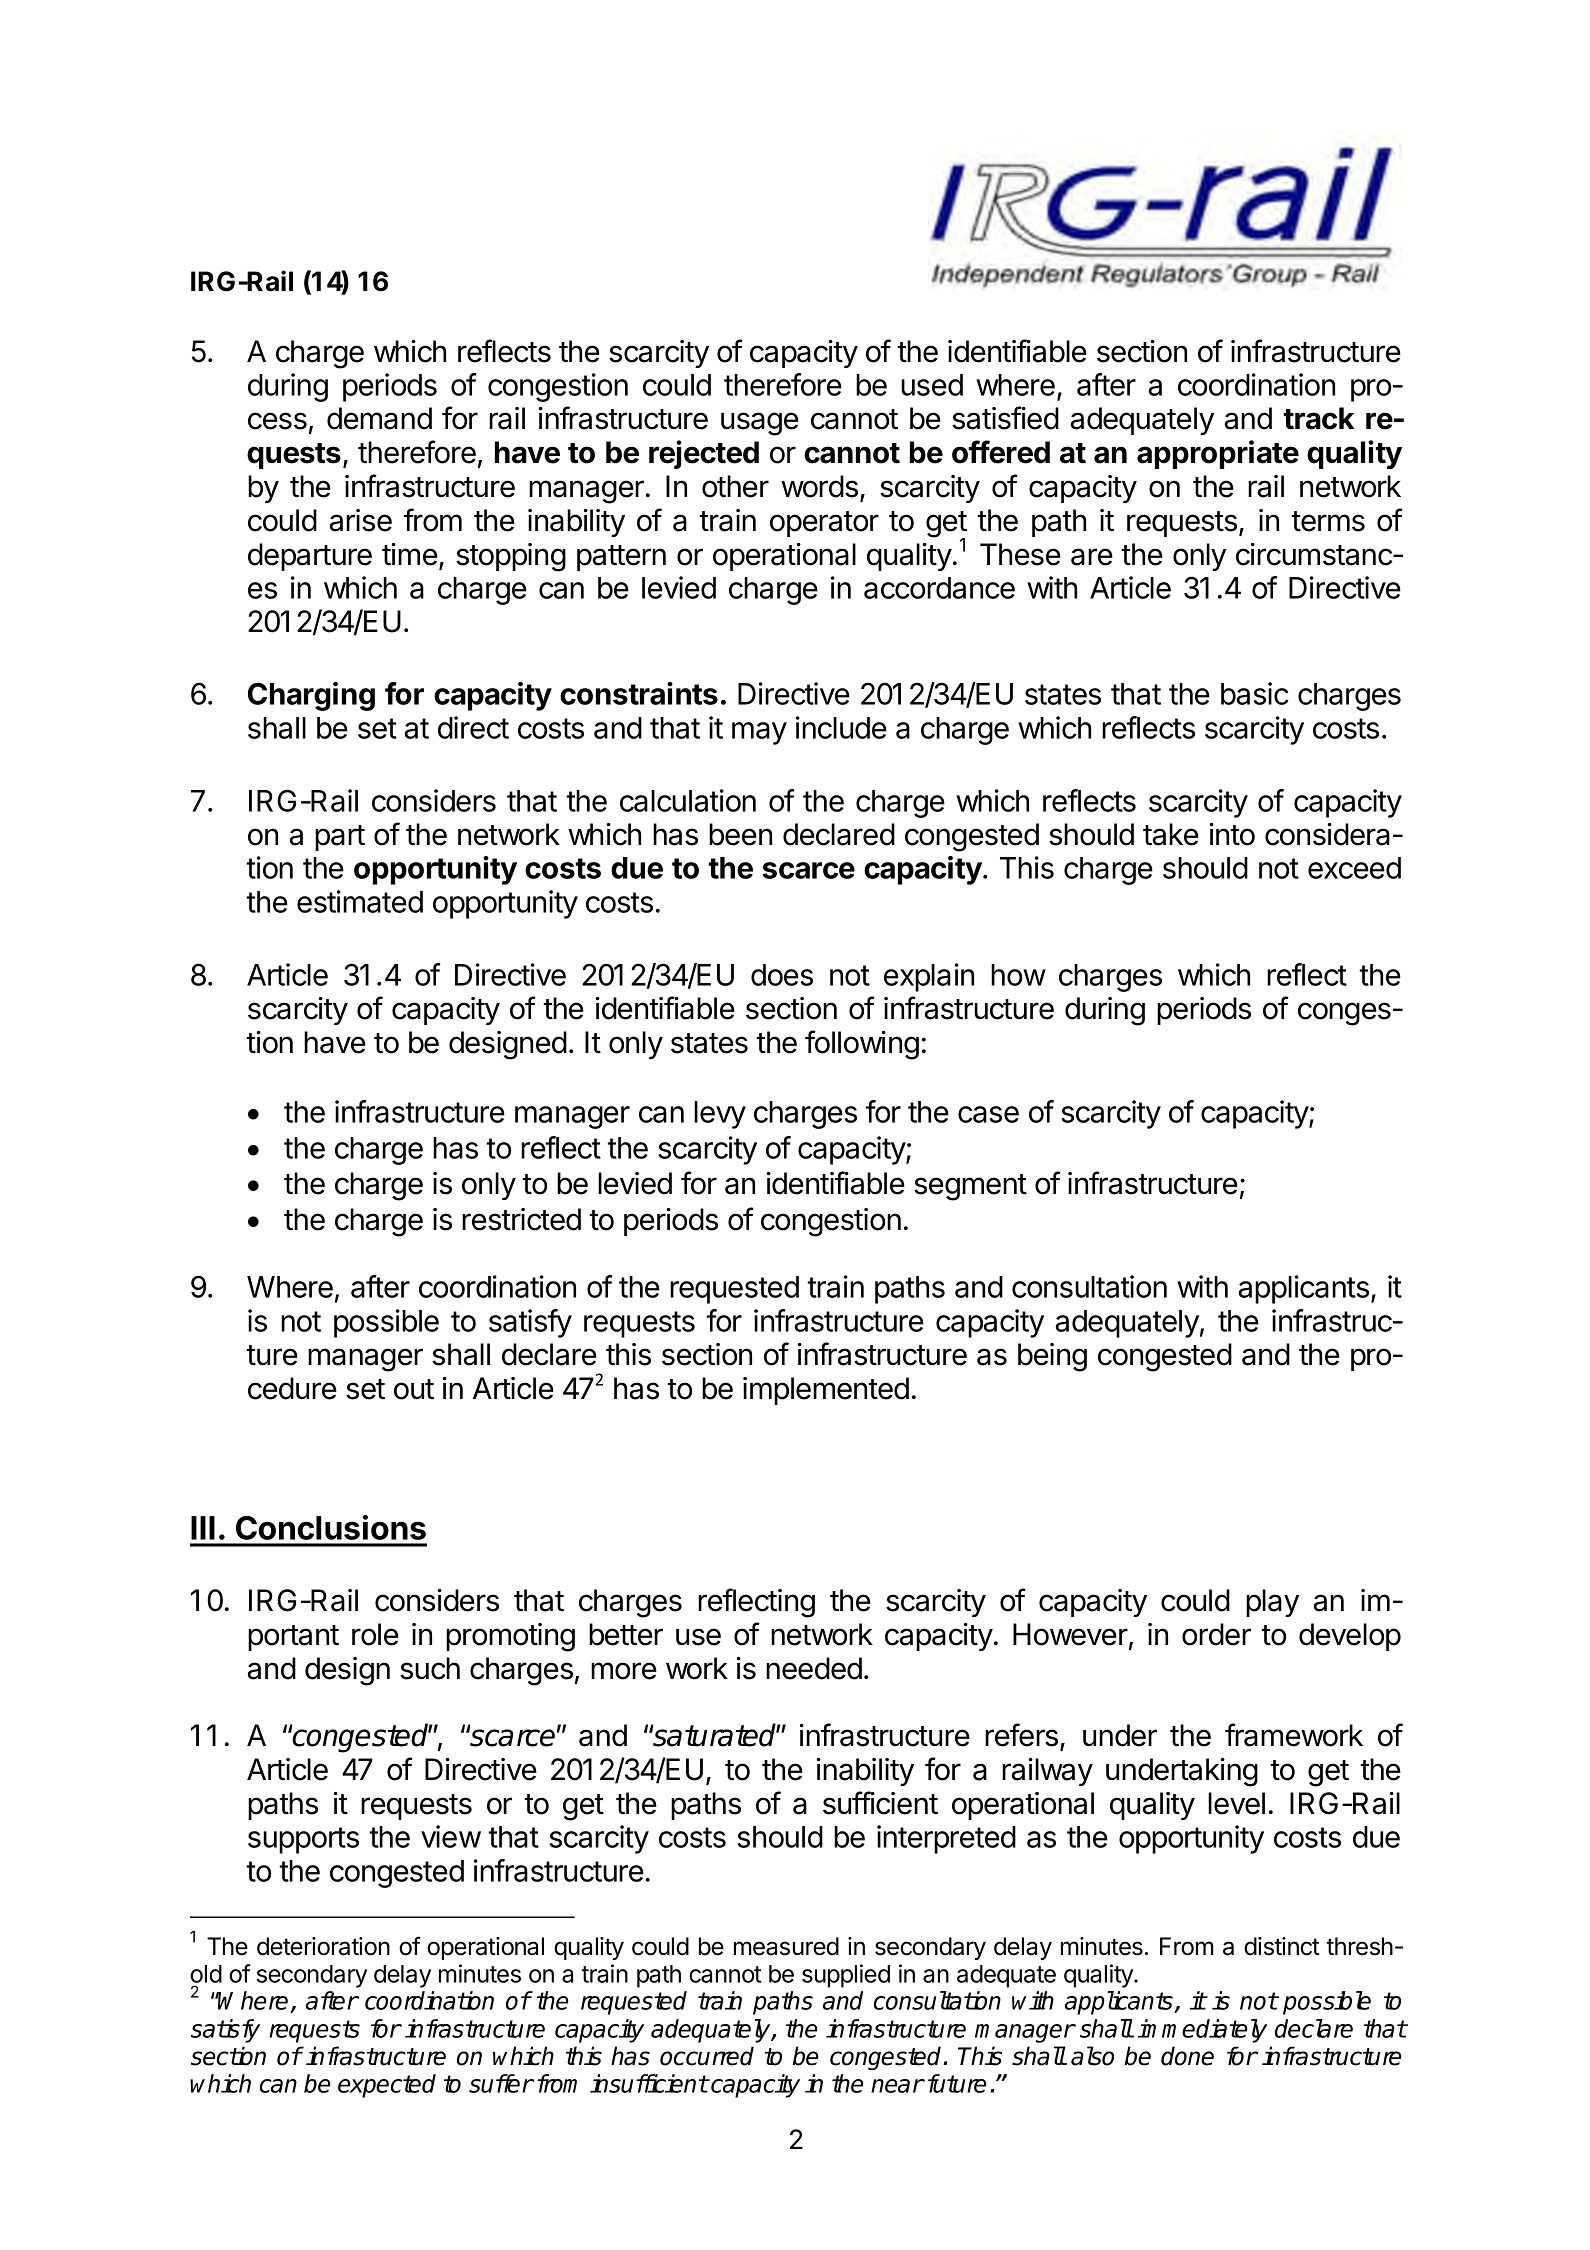 Image resolution: width=1590 pixels, height=2250 pixels. What do you see at coordinates (361, 520) in the page?
I see `arise` at bounding box center [361, 520].
